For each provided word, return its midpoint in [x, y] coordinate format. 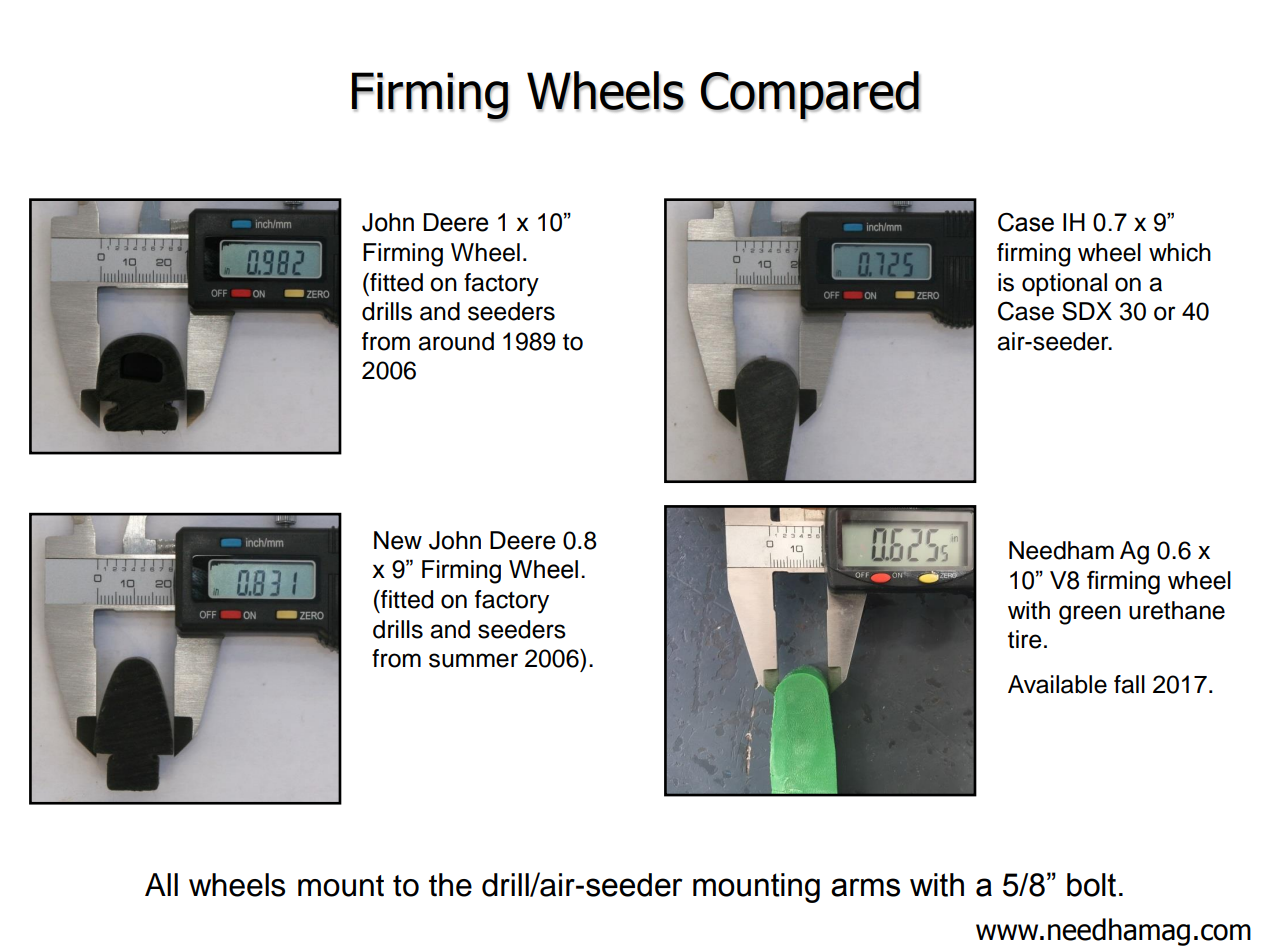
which [1180, 252]
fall [1129, 684]
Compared [810, 96]
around [456, 341]
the [450, 885]
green [1090, 615]
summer [473, 660]
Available [1057, 684]
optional [1064, 284]
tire [1025, 639]
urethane [1177, 610]
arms [865, 887]
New [398, 540]
